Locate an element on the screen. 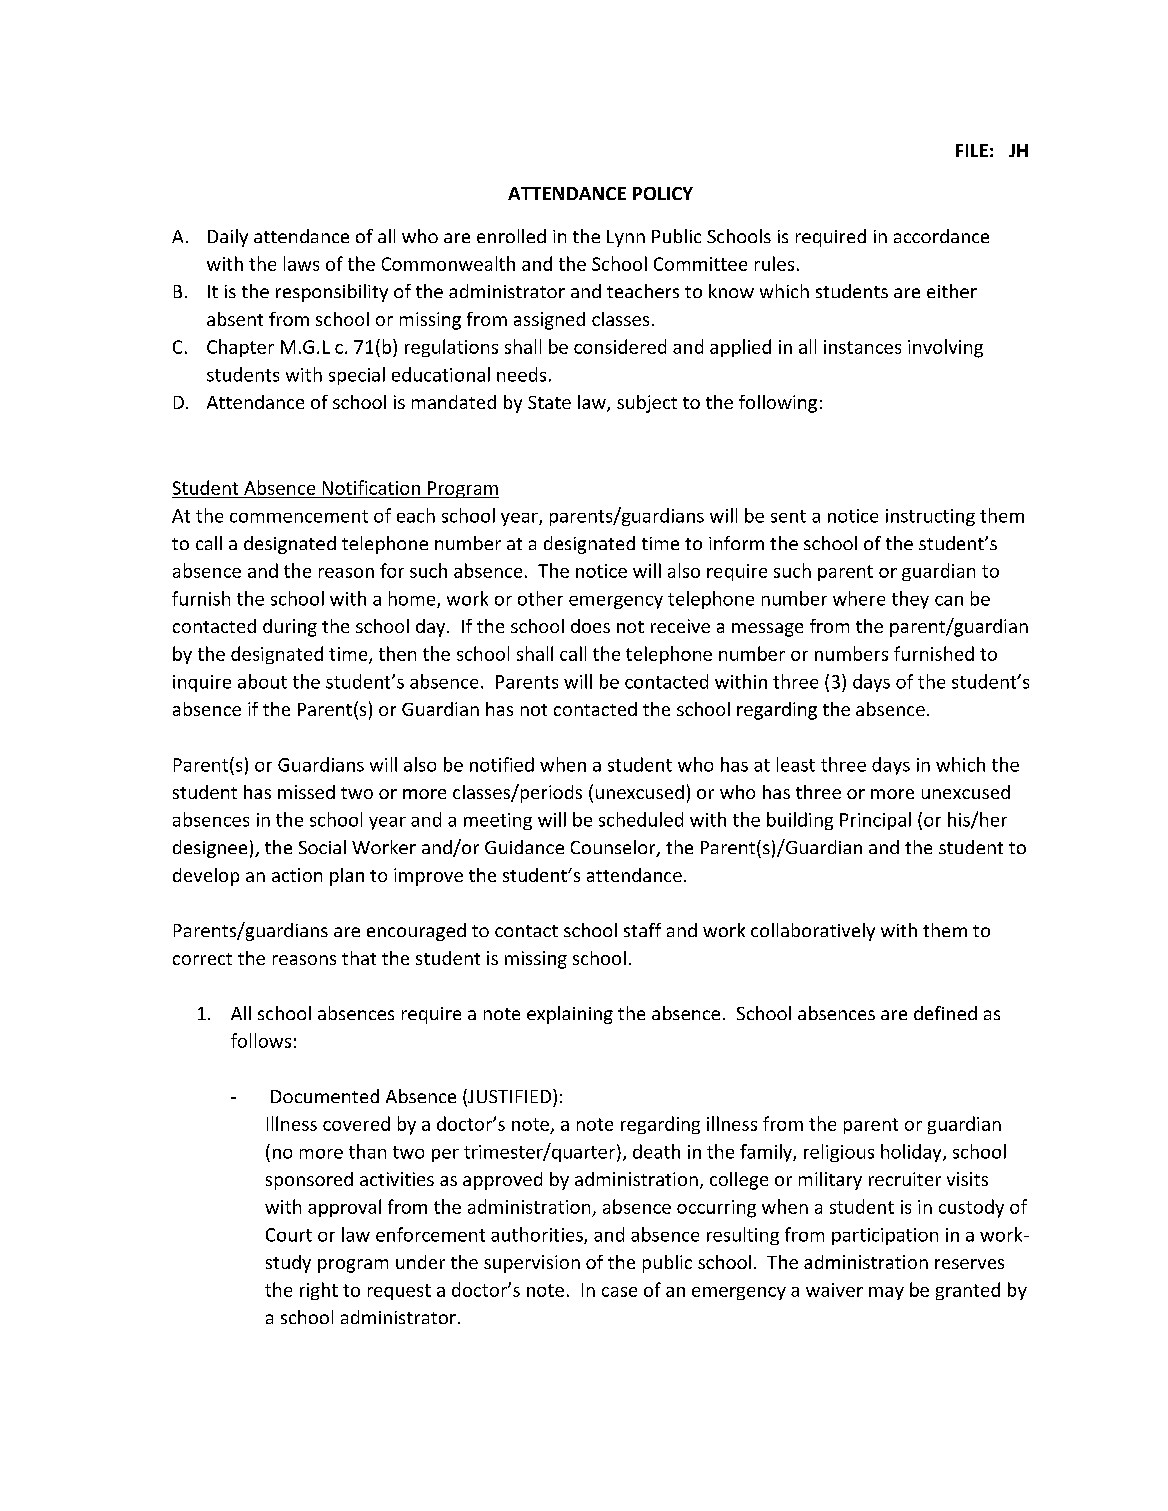 The height and width of the screenshot is (1511, 1168). POLICY is located at coordinates (663, 193).
